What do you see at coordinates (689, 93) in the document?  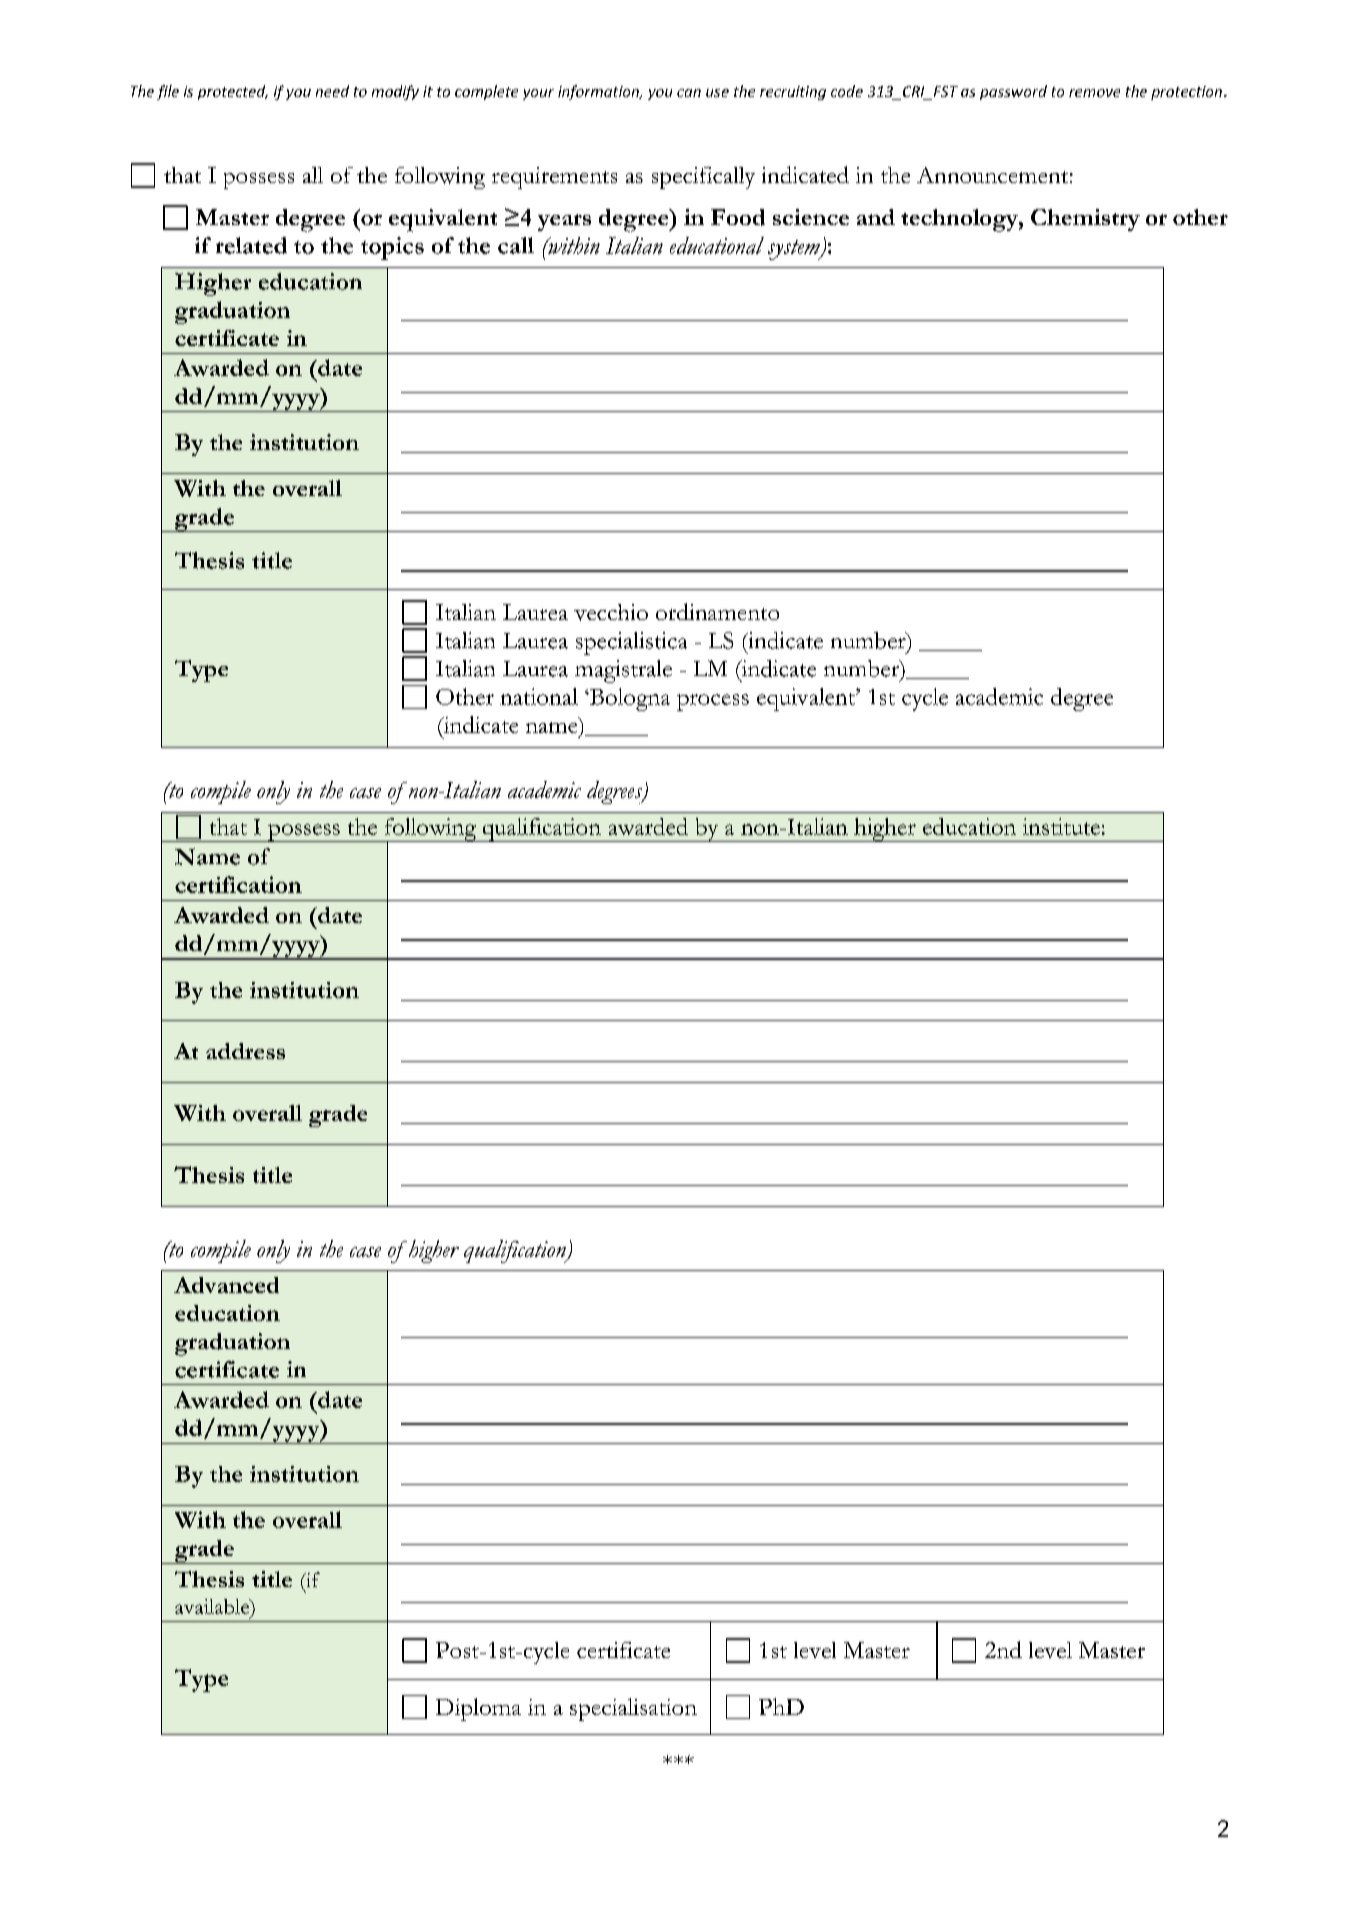 I see `can` at bounding box center [689, 93].
